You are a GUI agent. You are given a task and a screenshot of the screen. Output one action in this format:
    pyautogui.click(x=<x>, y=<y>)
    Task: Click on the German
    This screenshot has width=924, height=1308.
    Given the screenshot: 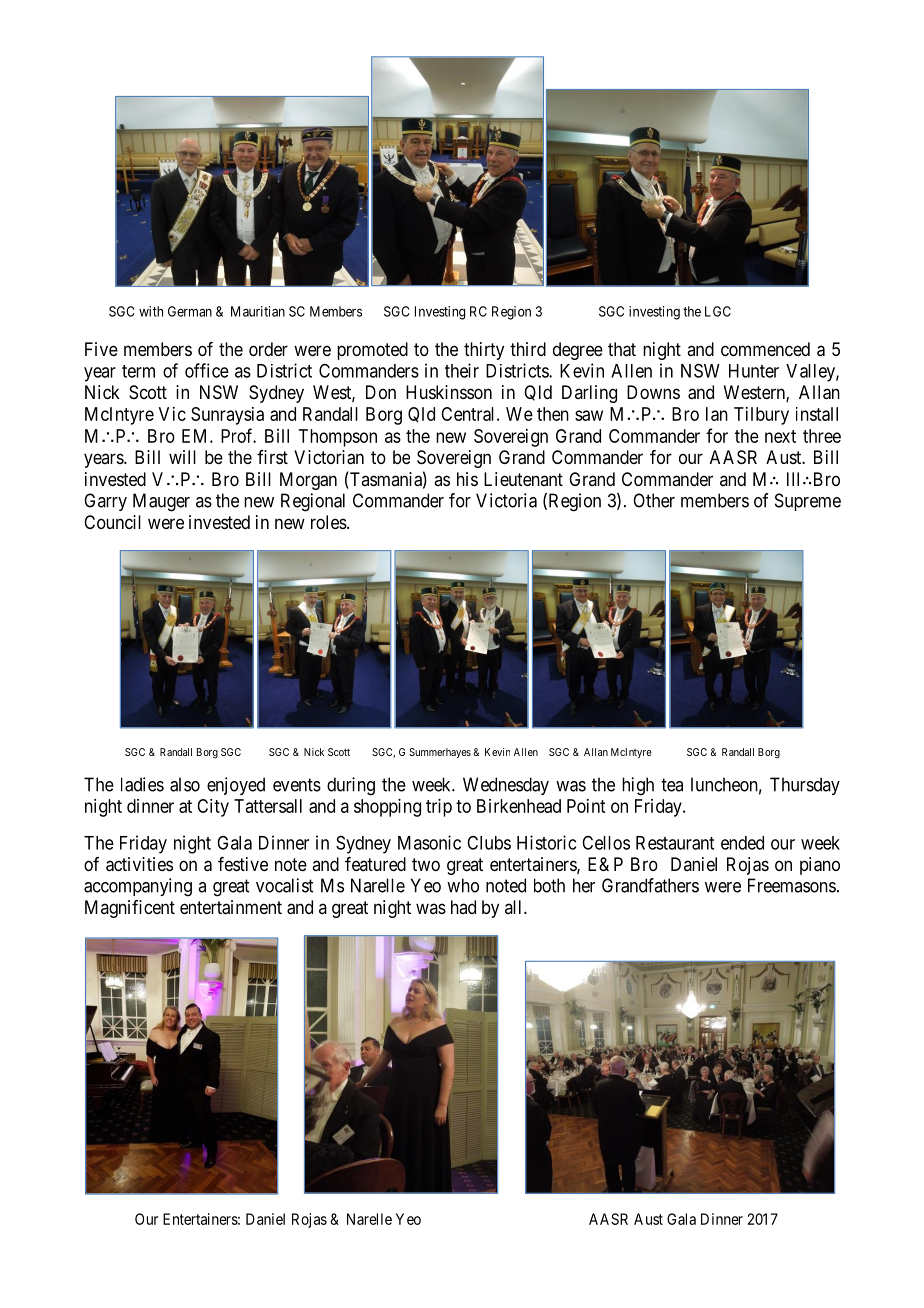 What is the action you would take?
    pyautogui.click(x=190, y=311)
